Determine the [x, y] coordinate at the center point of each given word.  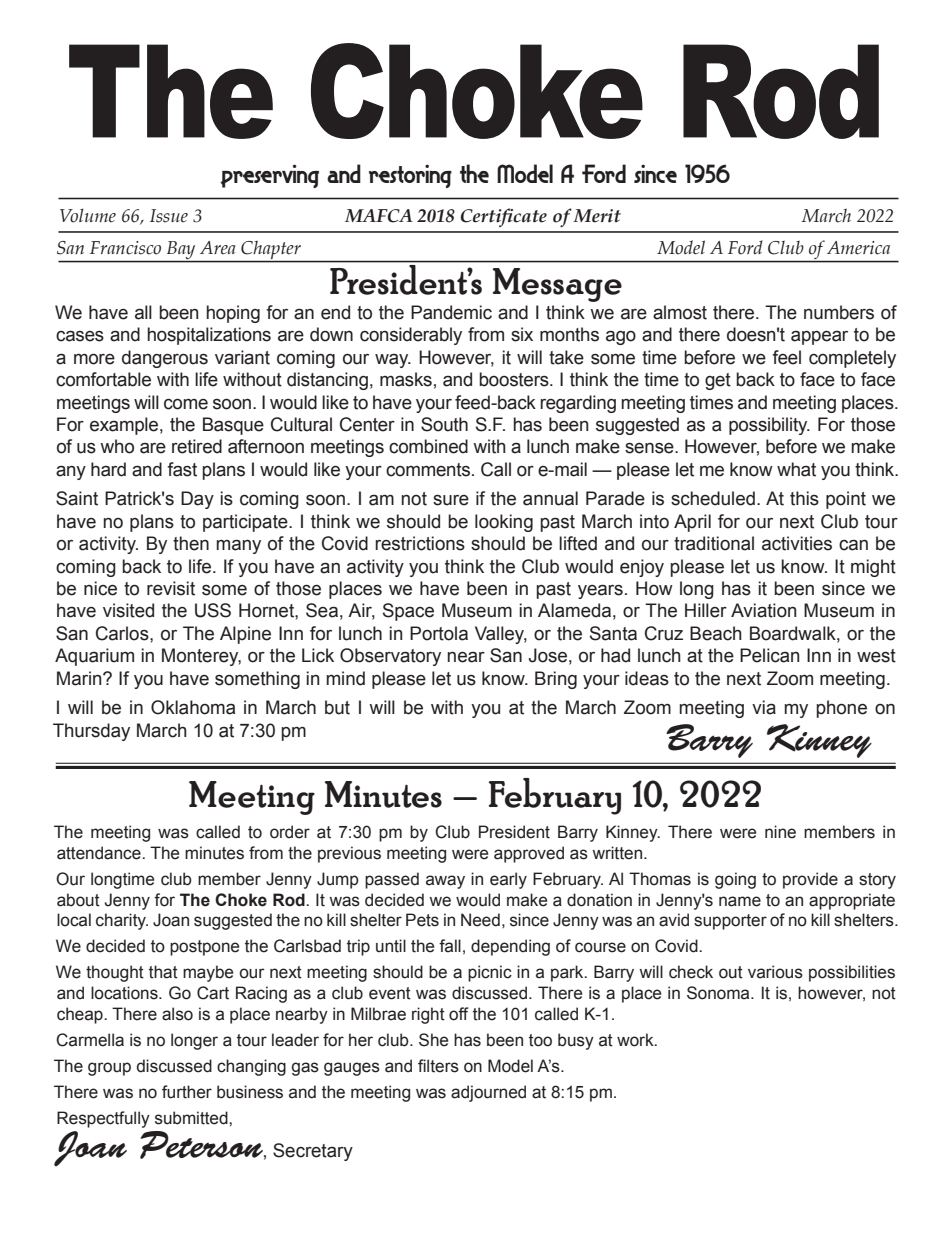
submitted [192, 1118]
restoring [410, 176]
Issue [169, 216]
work [636, 1040]
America [858, 248]
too [540, 1040]
